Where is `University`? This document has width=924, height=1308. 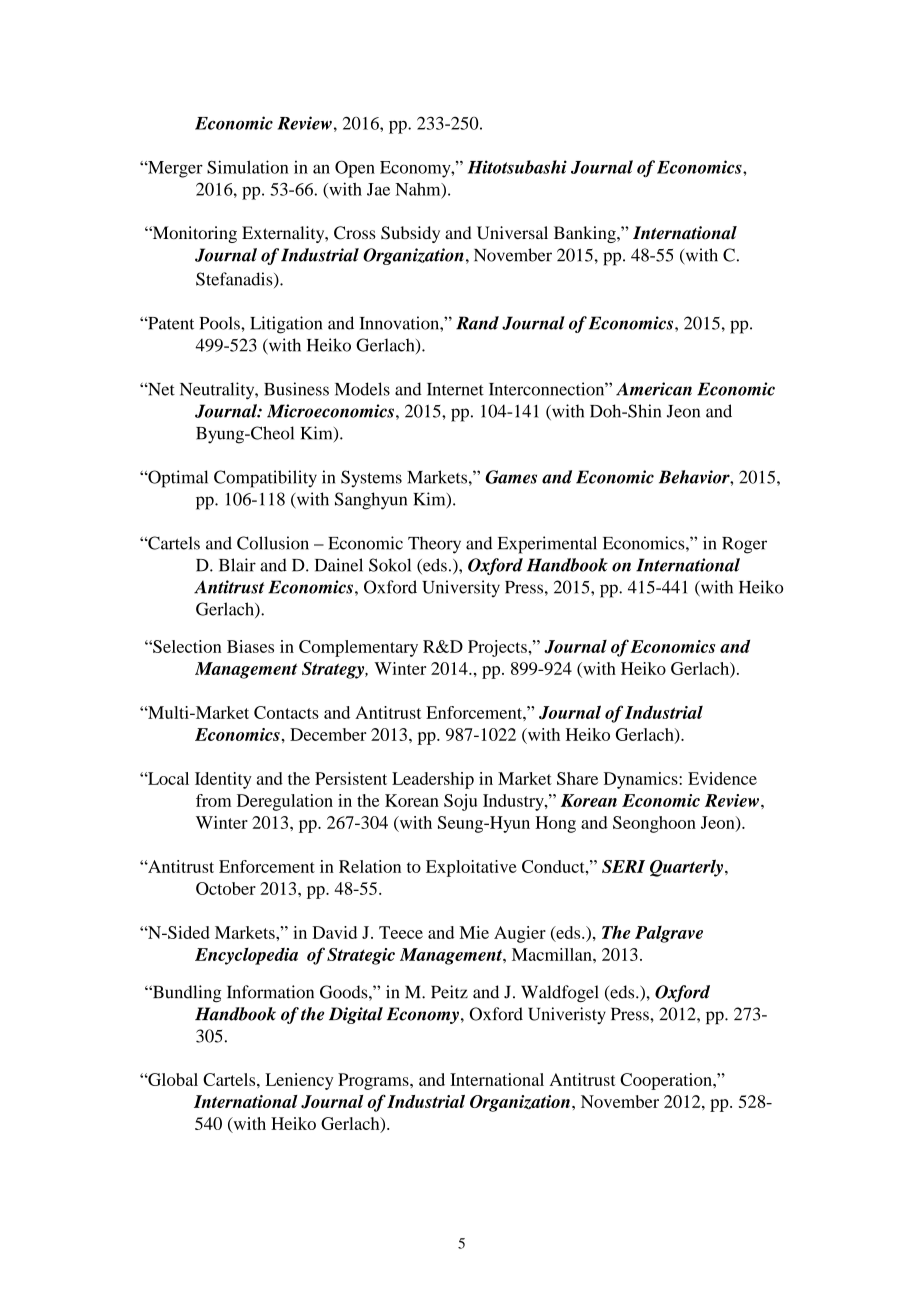 University is located at coordinates (461, 589).
